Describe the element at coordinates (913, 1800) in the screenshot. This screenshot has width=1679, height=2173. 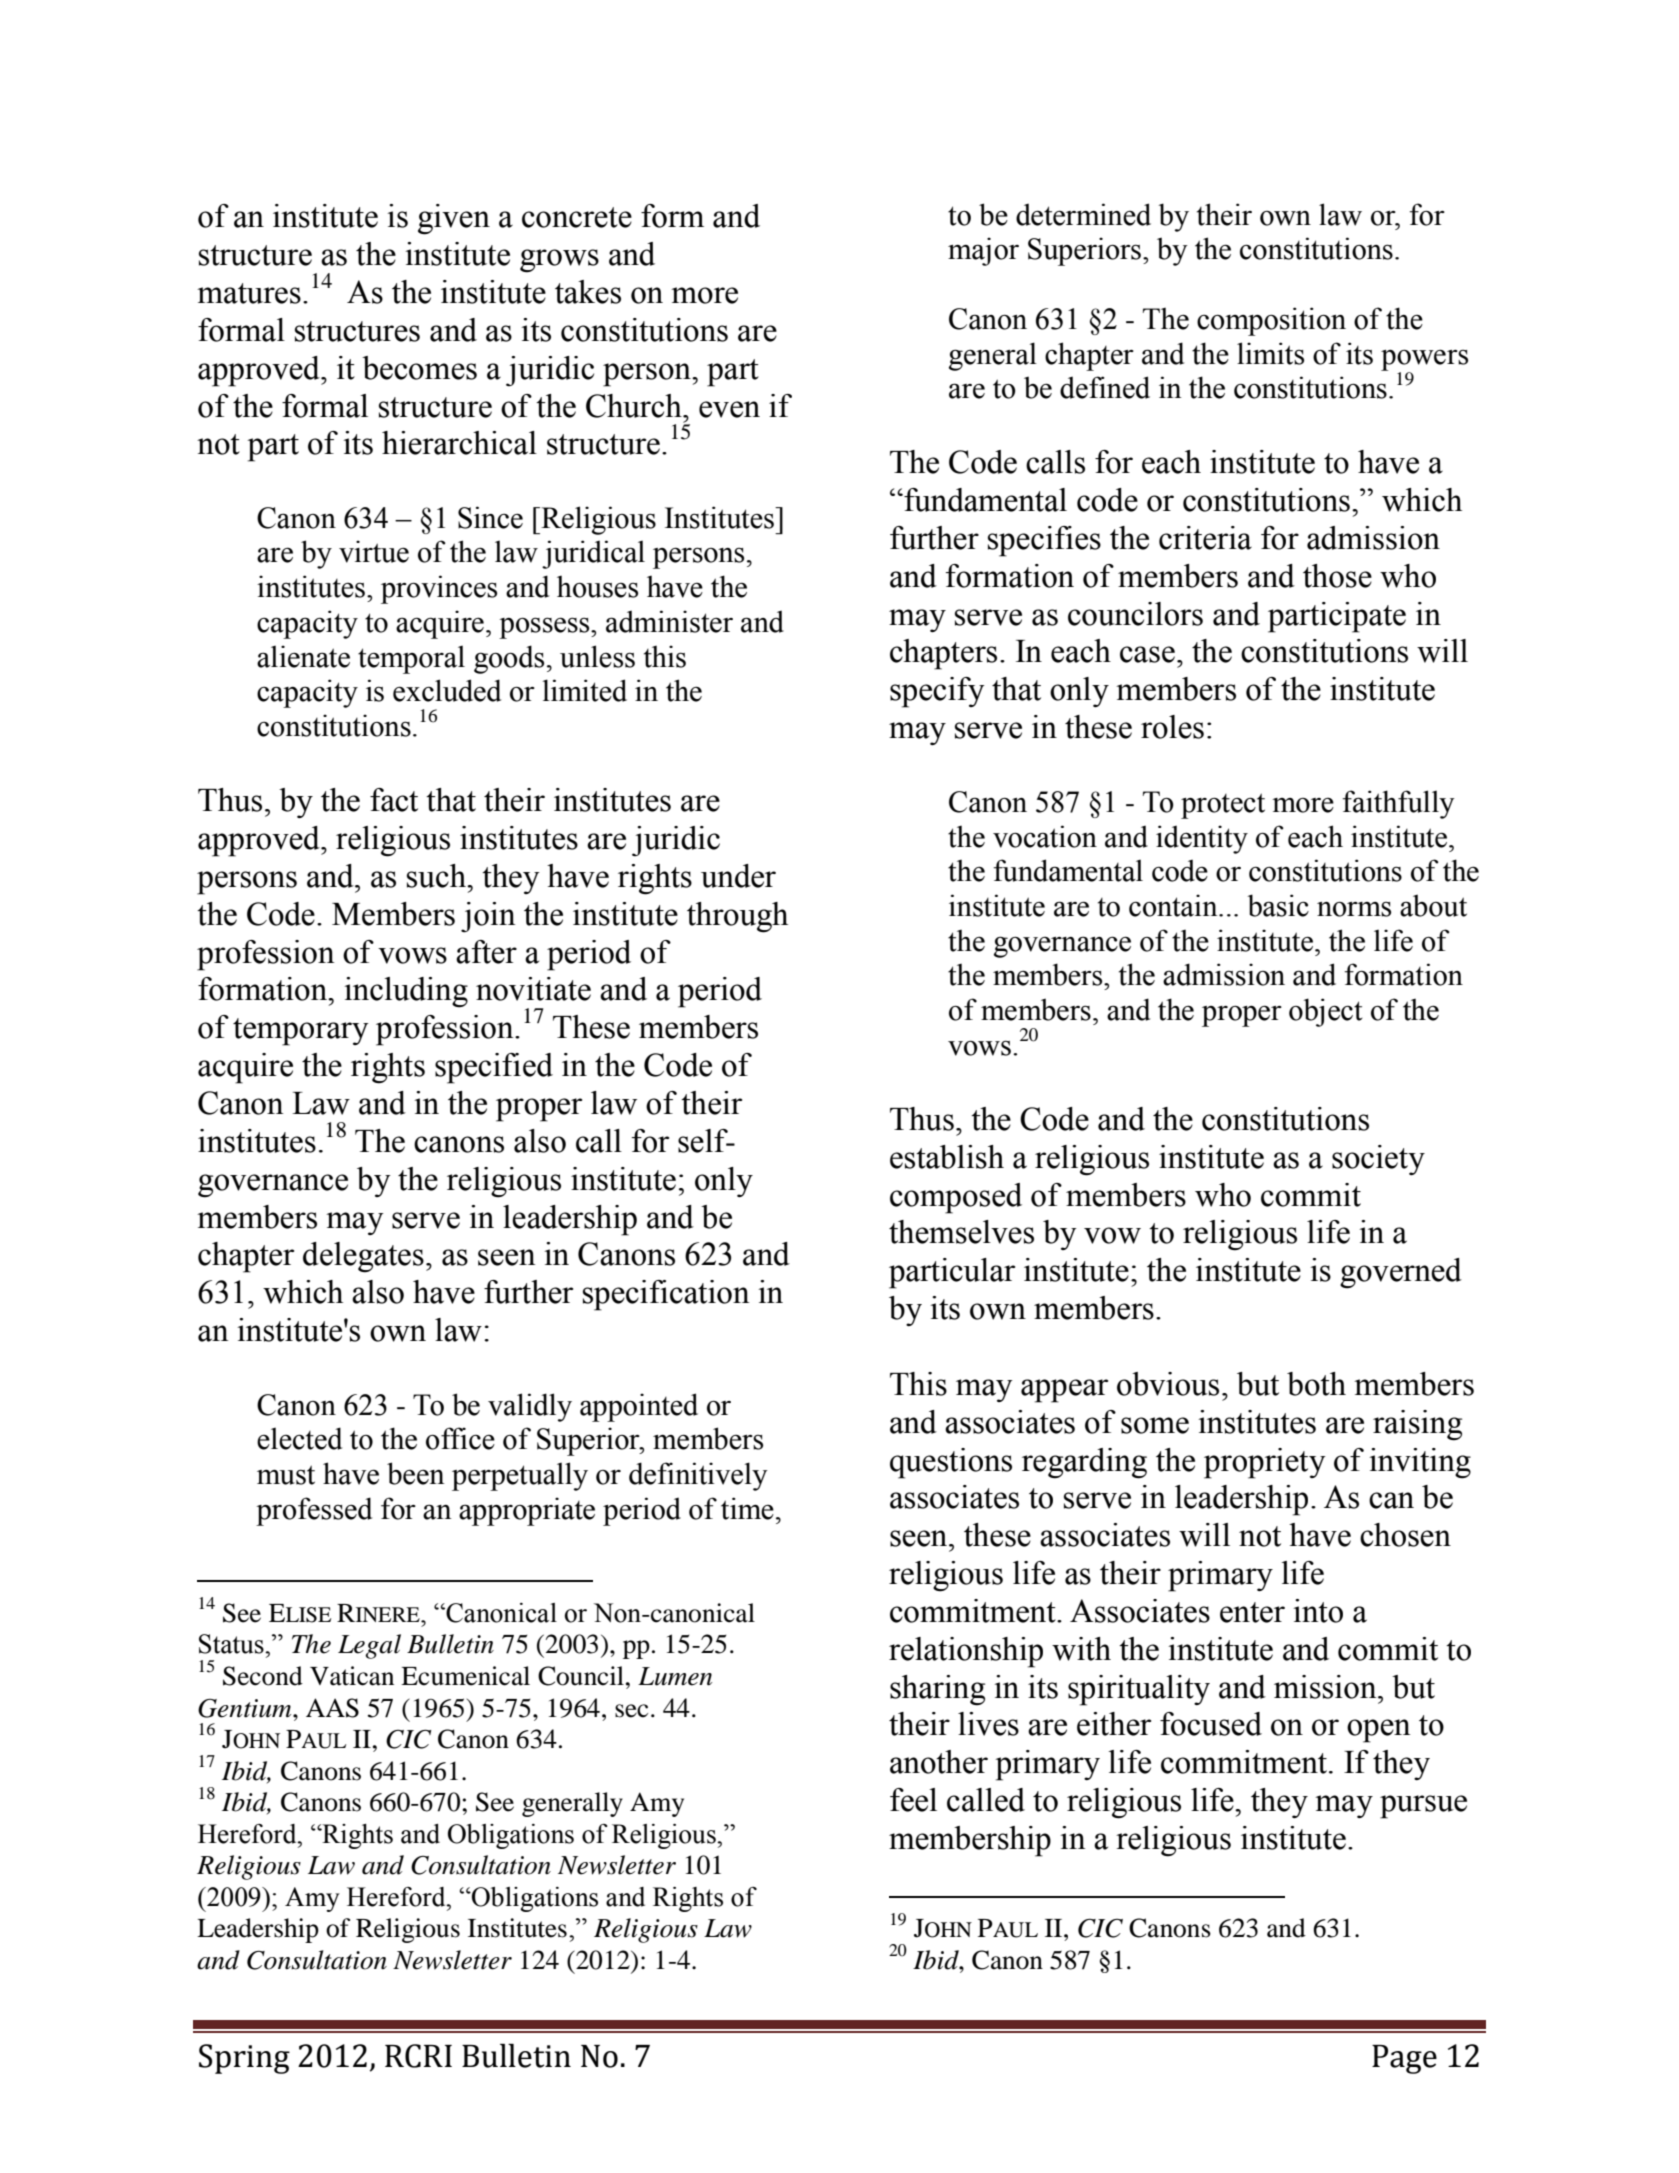
I see `feel` at that location.
